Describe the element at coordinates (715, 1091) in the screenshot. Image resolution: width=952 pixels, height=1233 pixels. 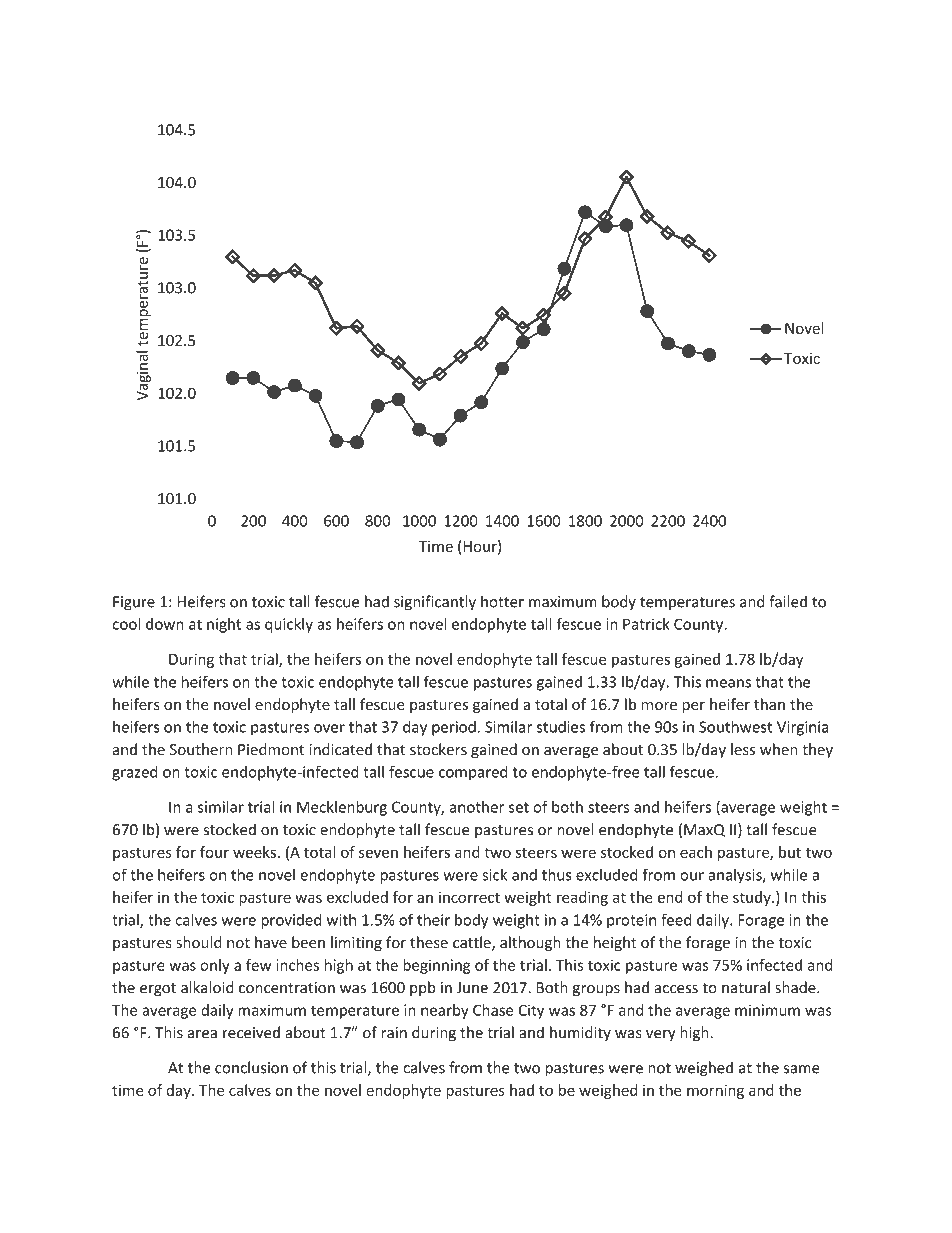
I see `morning` at that location.
